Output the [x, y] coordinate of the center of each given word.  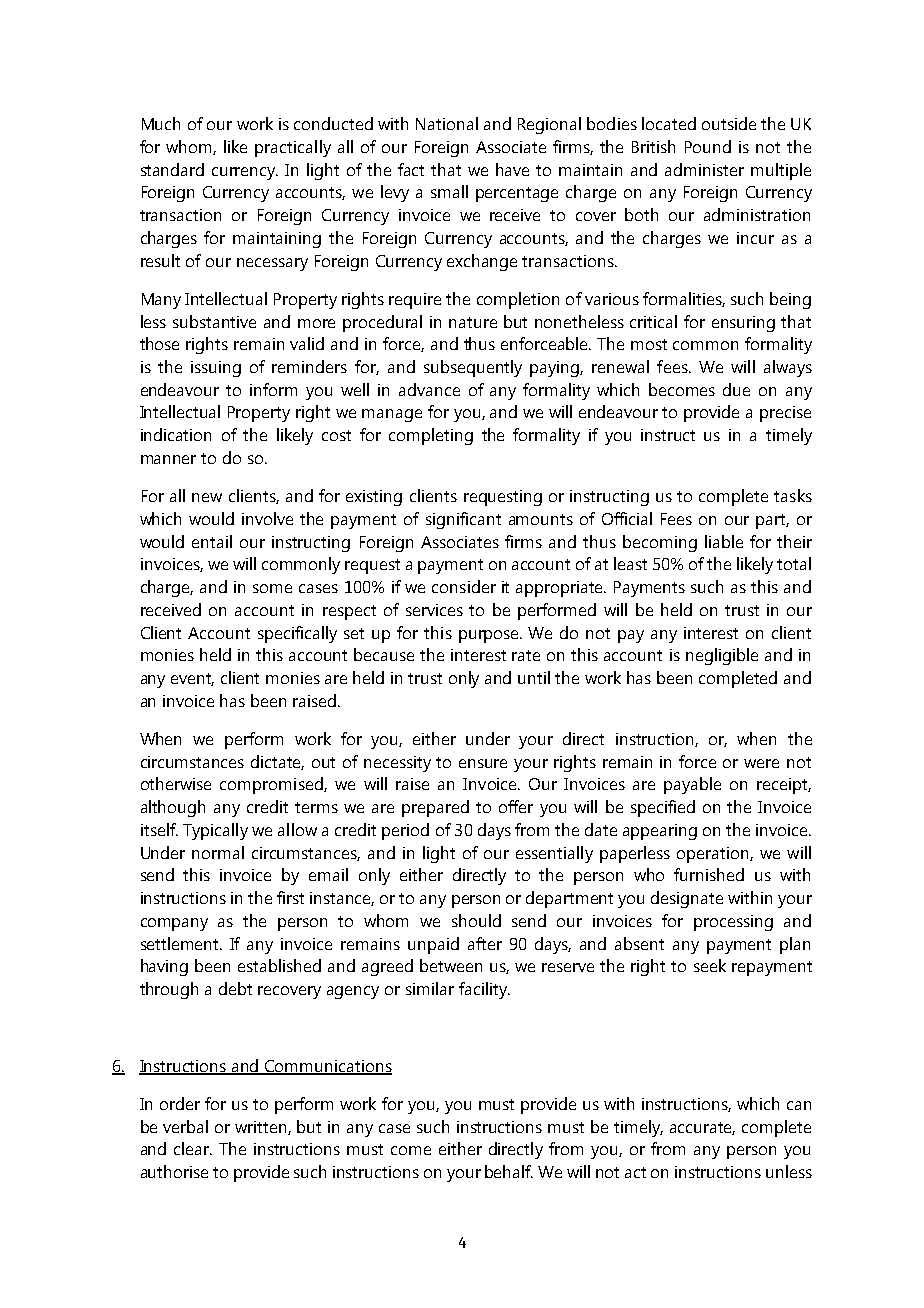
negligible [722, 656]
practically [293, 148]
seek [710, 965]
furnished [709, 874]
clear [193, 1148]
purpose [490, 636]
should [476, 920]
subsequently [473, 368]
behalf [509, 1171]
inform [273, 389]
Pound [708, 146]
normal [218, 852]
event [192, 679]
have [512, 169]
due [736, 389]
